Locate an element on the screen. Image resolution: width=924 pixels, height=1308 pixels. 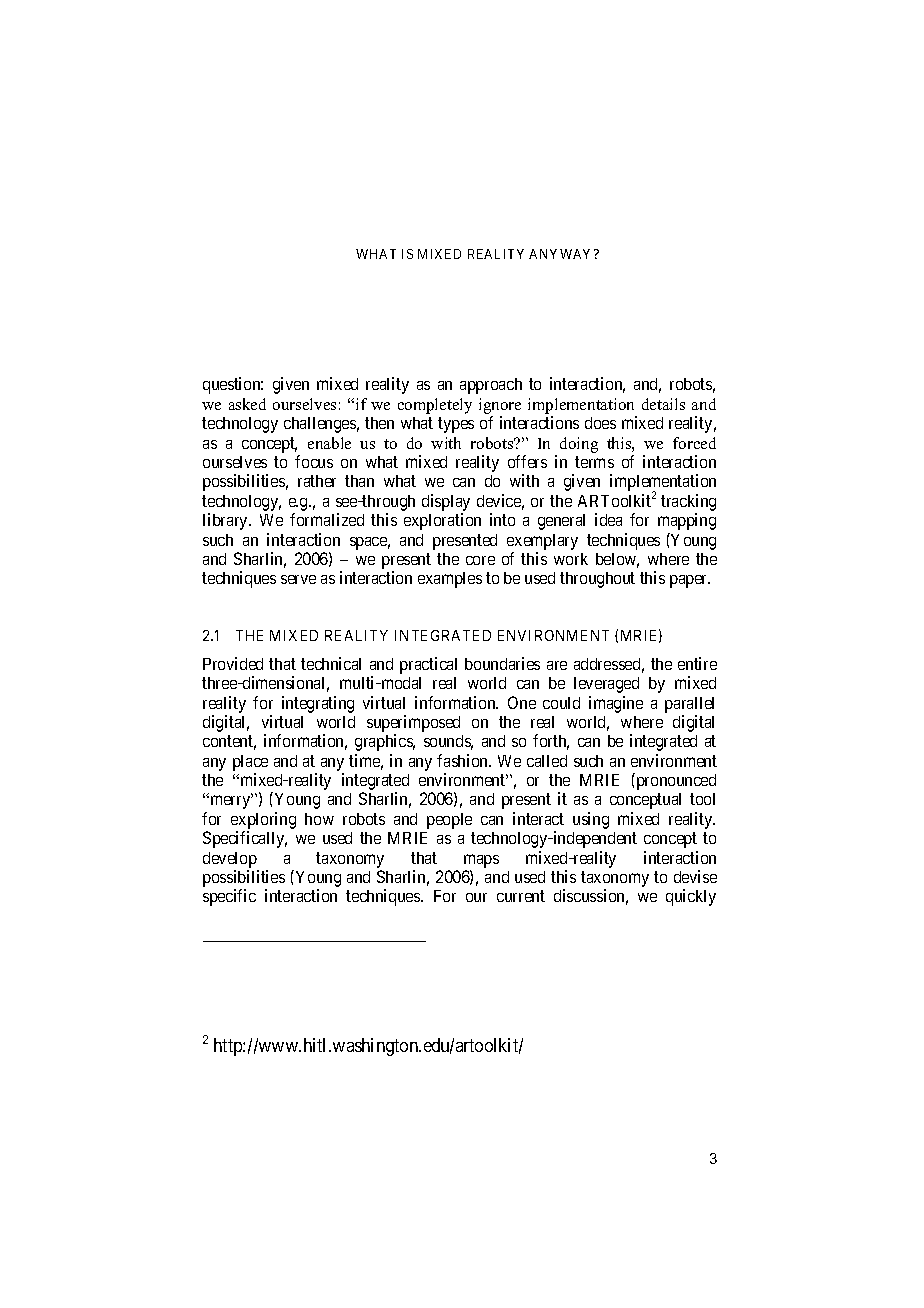
maps is located at coordinates (481, 861).
